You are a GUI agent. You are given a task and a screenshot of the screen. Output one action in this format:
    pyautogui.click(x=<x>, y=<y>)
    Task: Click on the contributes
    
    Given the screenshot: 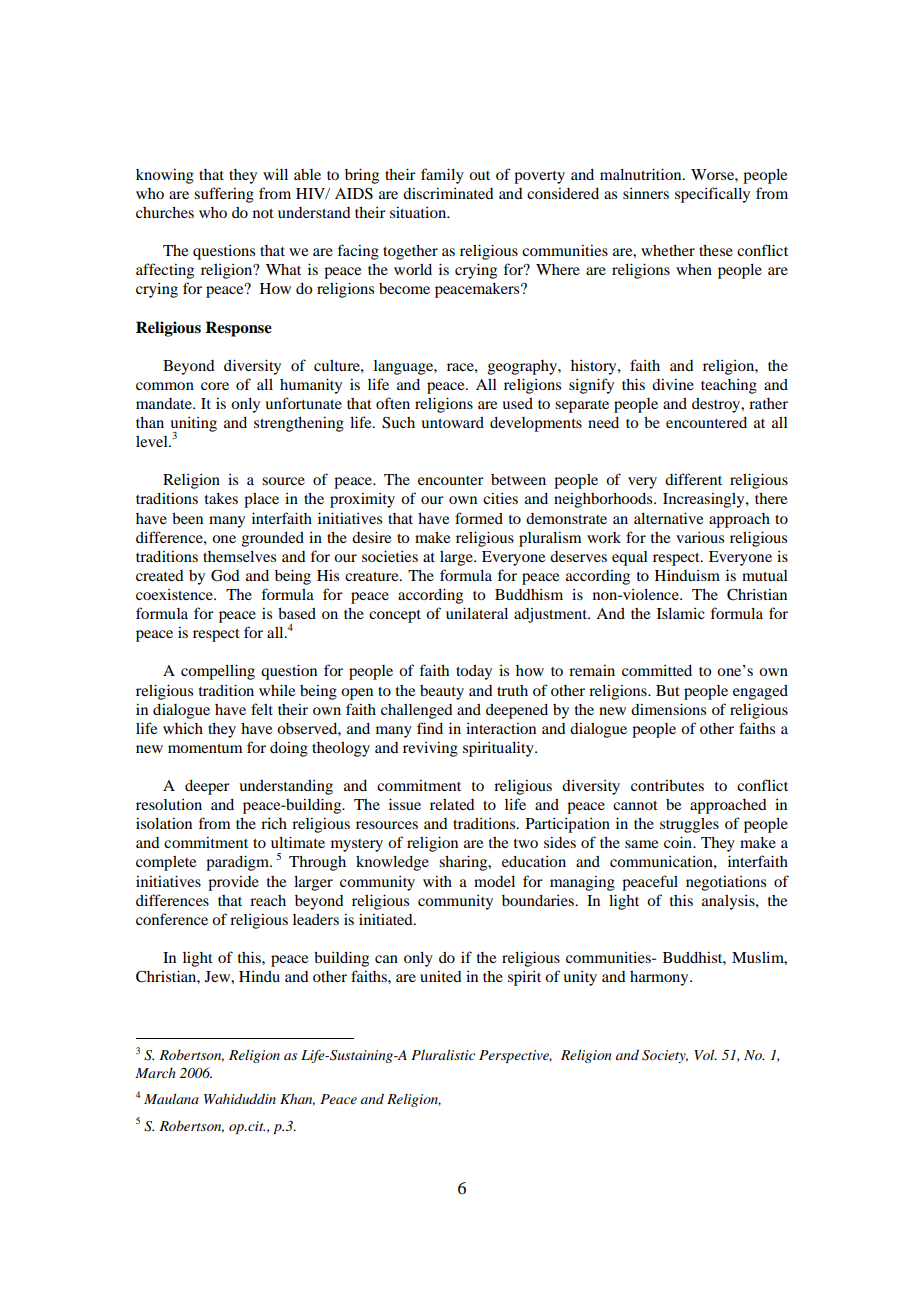 What is the action you would take?
    pyautogui.click(x=667, y=785)
